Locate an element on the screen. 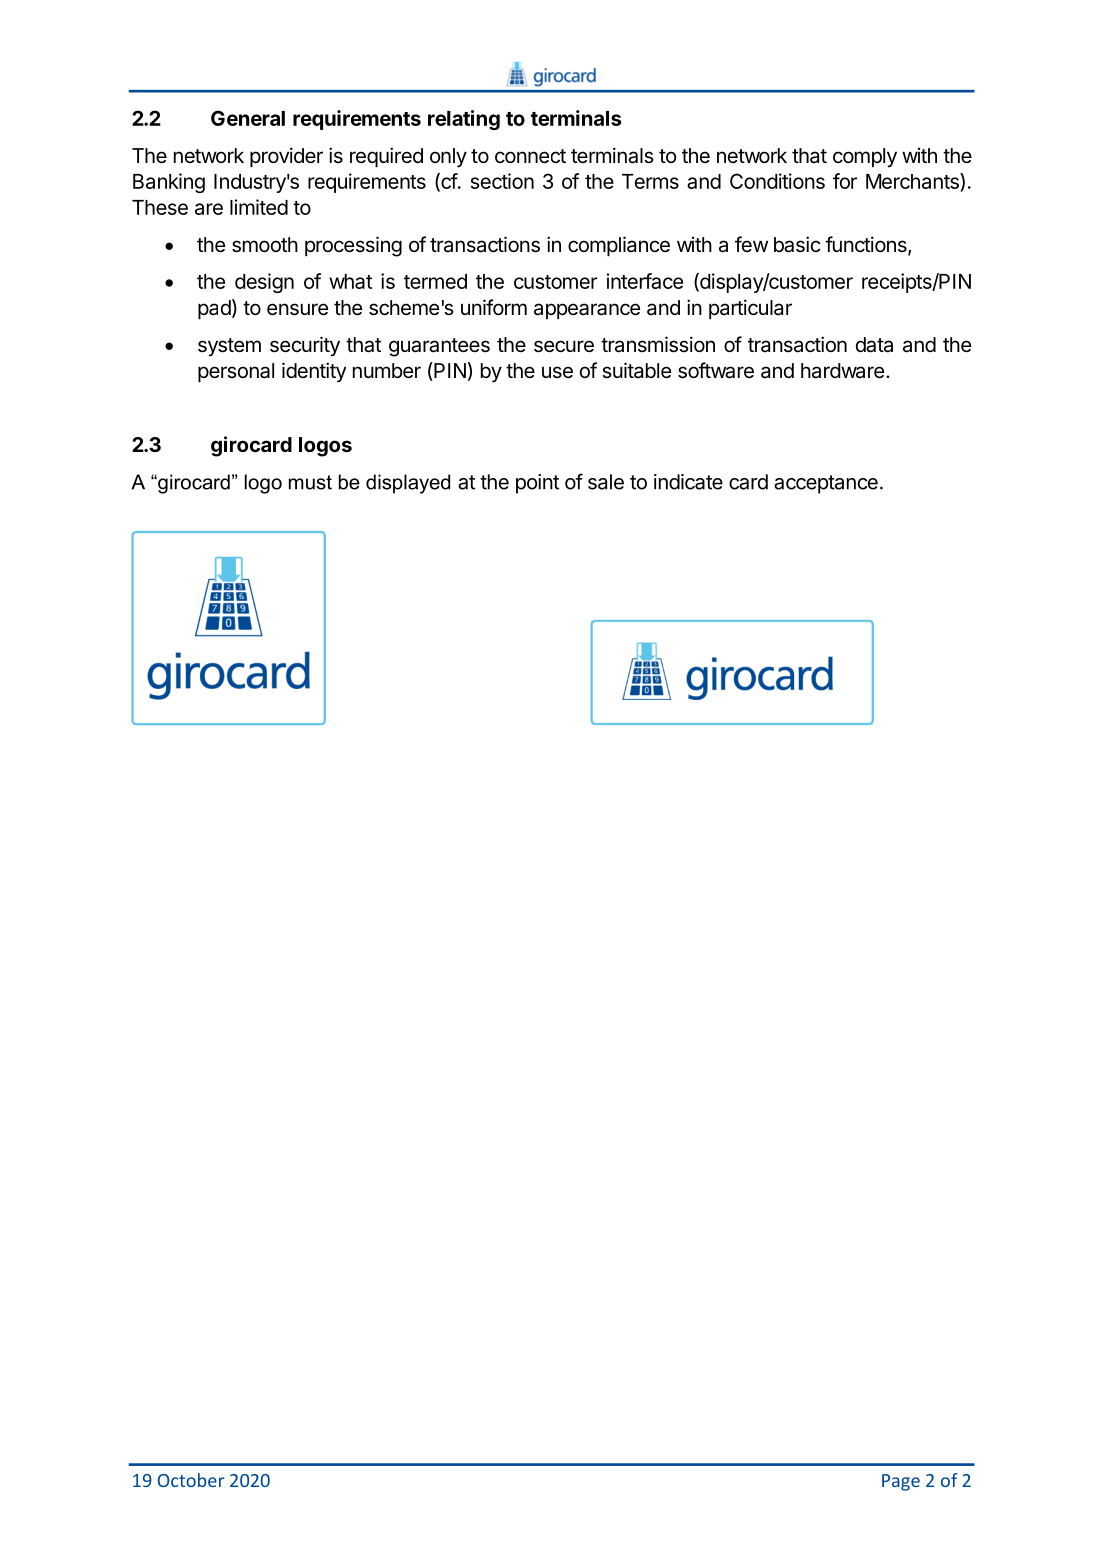  use is located at coordinates (557, 372).
